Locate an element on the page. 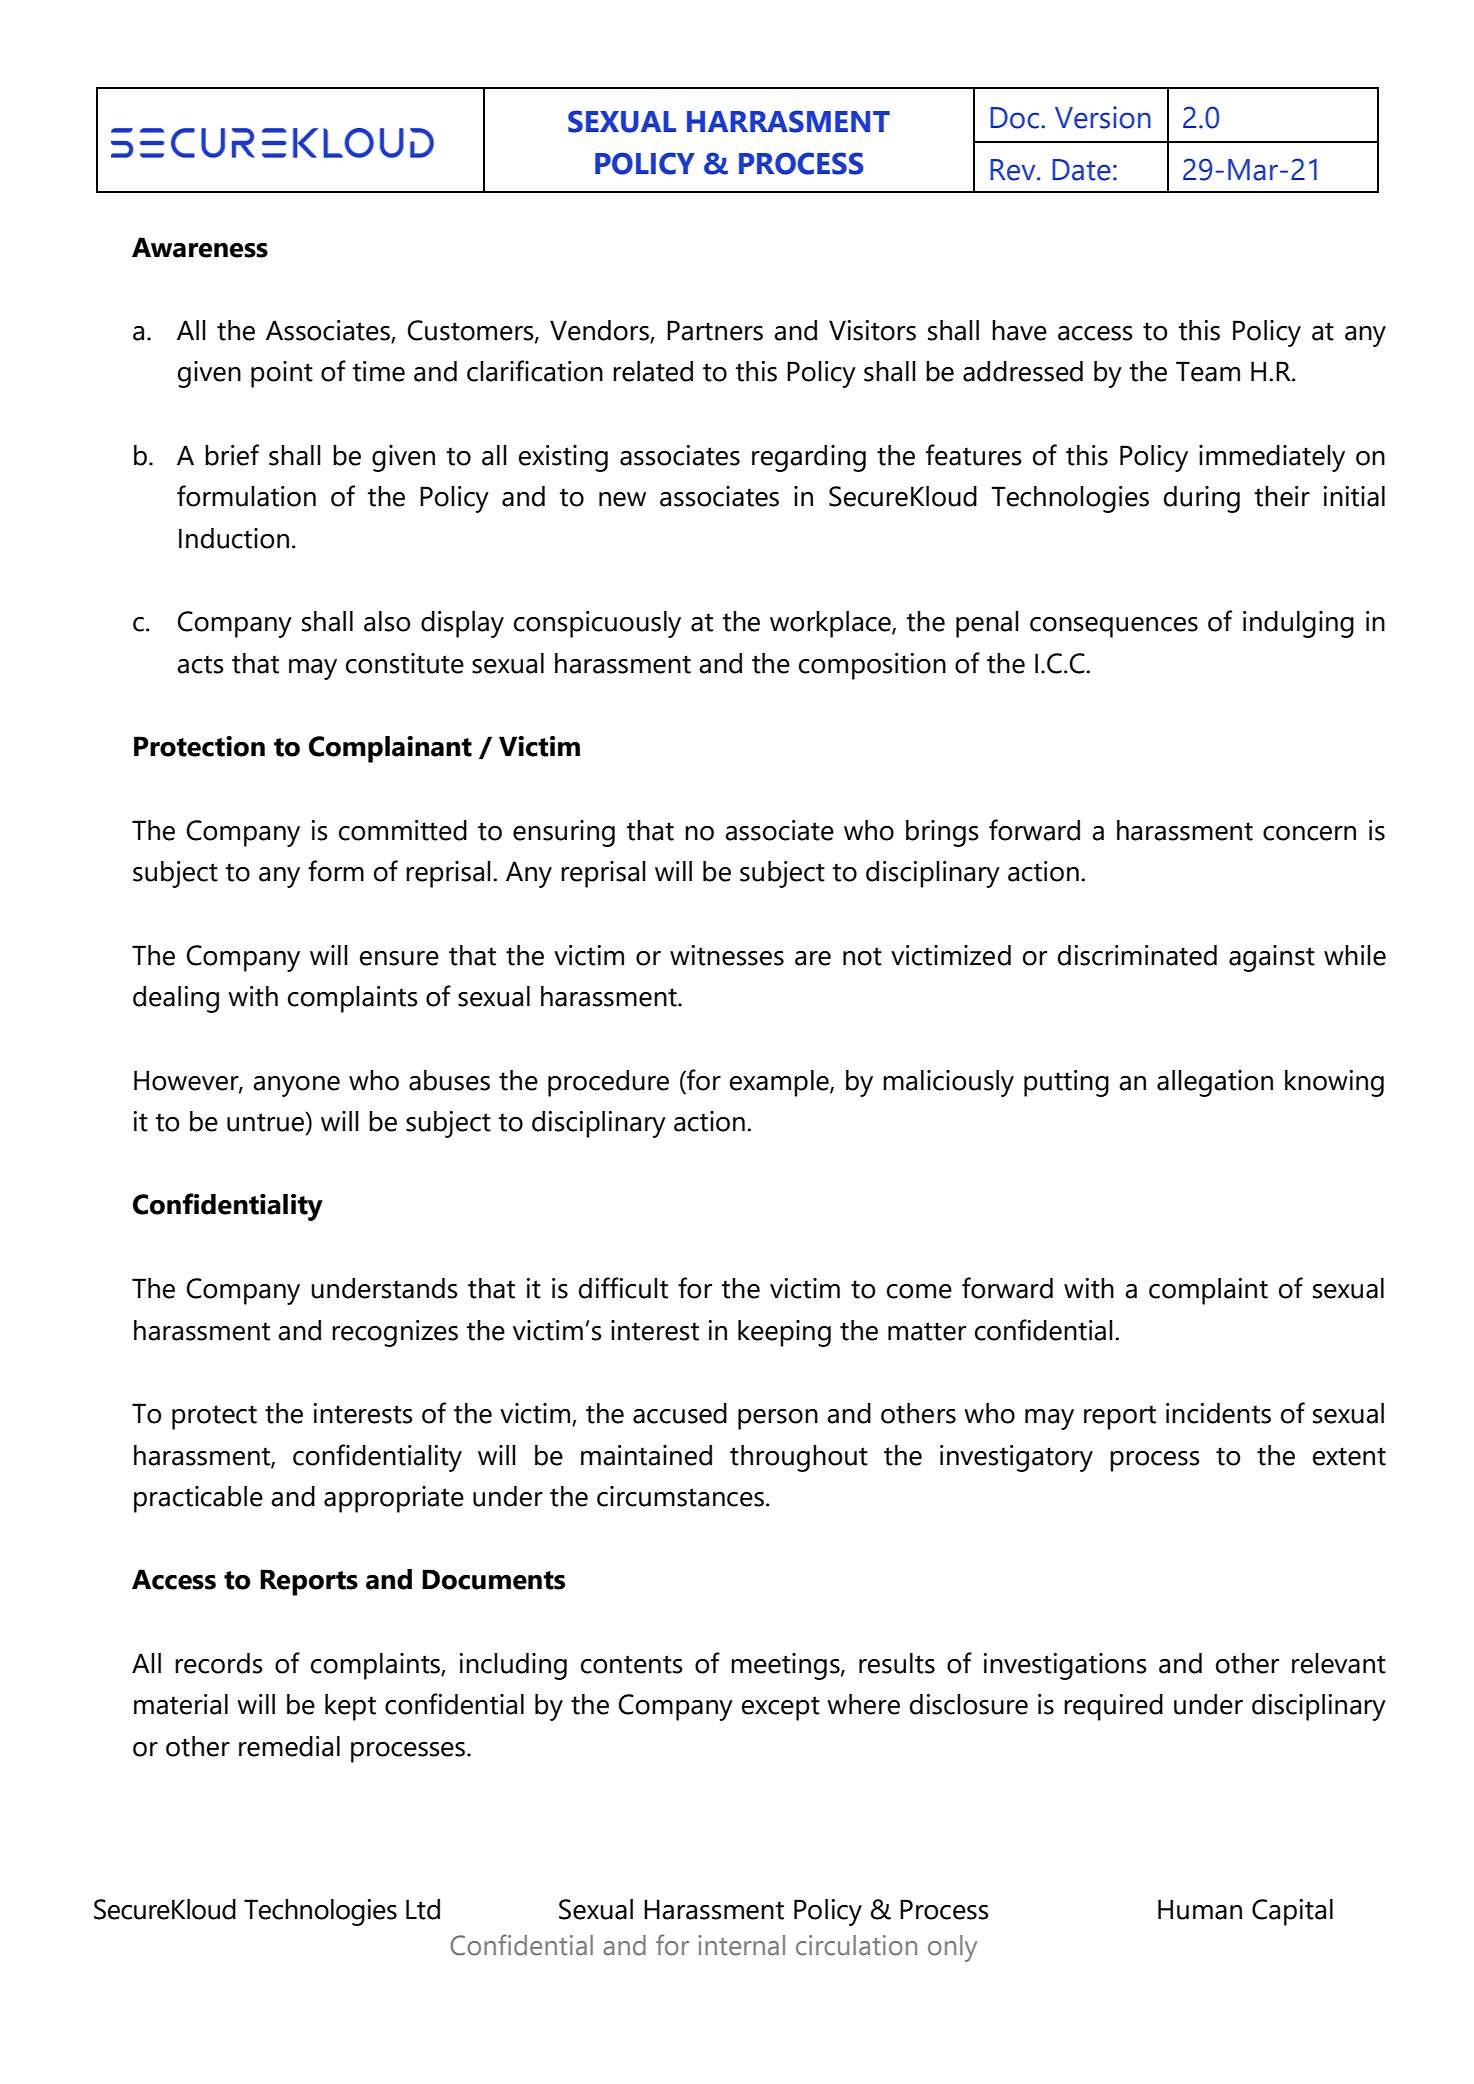  Awareness is located at coordinates (200, 247).
